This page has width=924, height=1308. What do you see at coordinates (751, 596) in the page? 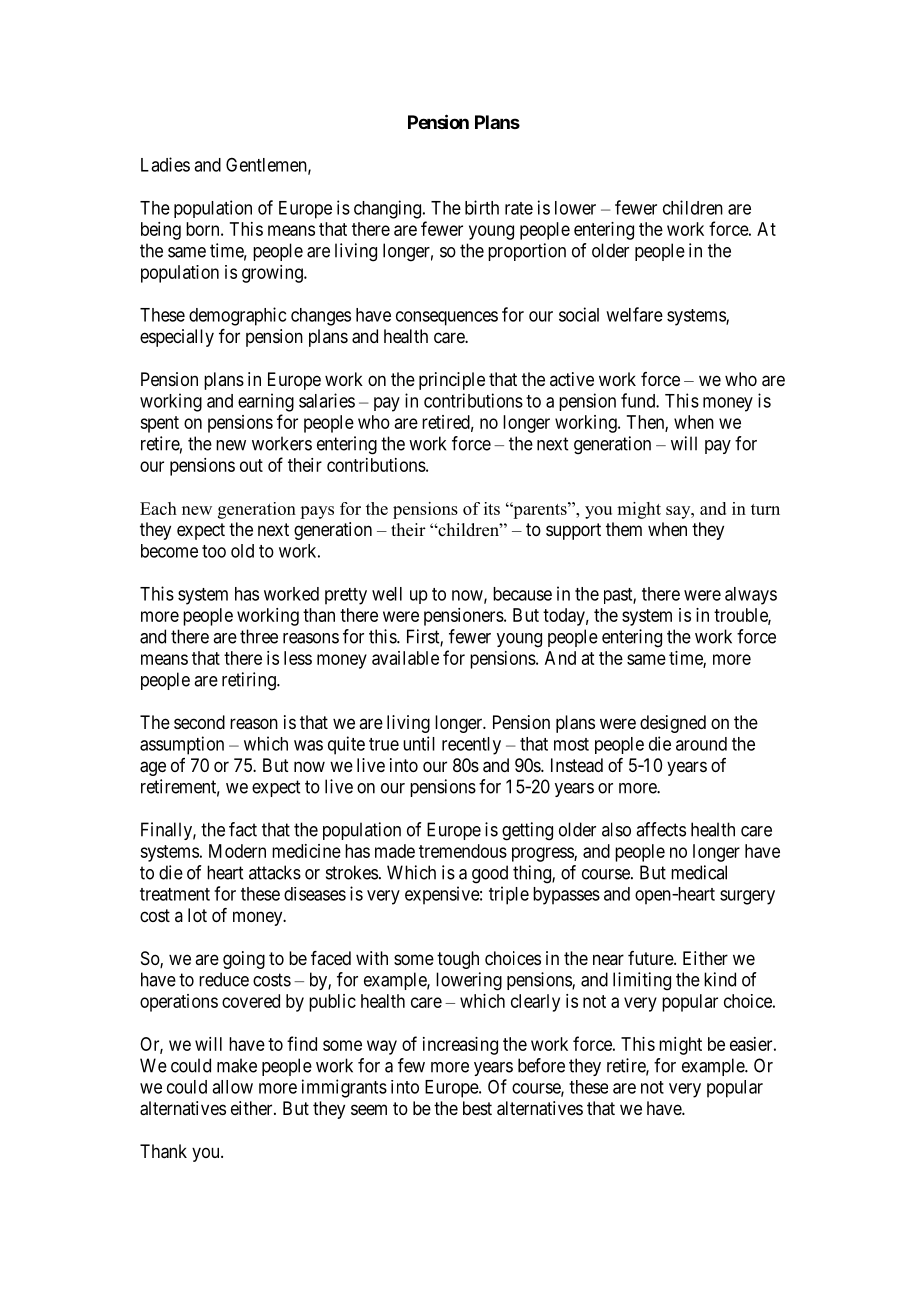
I see `always` at bounding box center [751, 596].
